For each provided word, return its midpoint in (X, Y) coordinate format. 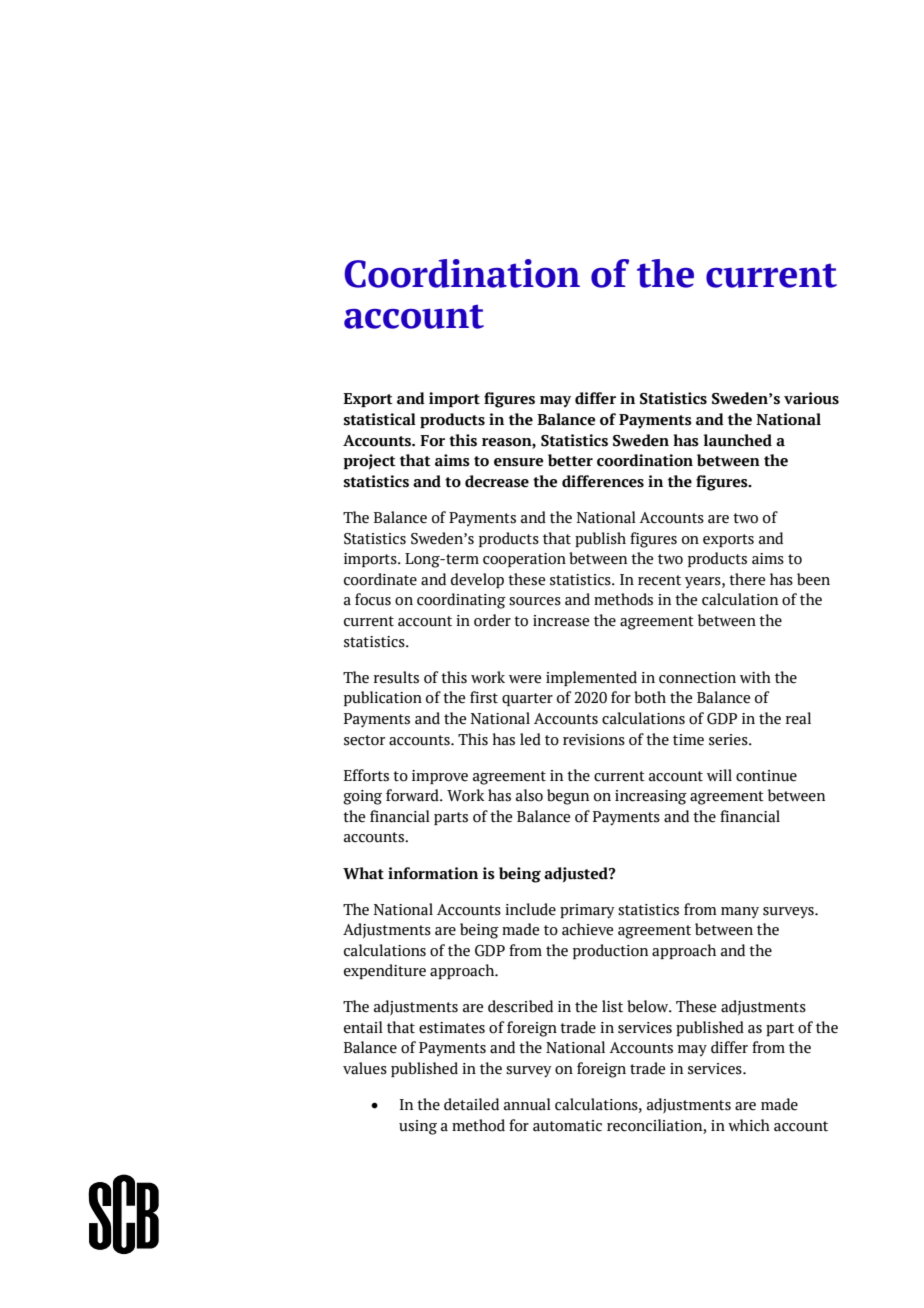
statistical (379, 419)
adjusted (577, 875)
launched (738, 440)
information (433, 873)
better (570, 460)
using (418, 1127)
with (755, 677)
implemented (591, 678)
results (396, 677)
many (740, 912)
